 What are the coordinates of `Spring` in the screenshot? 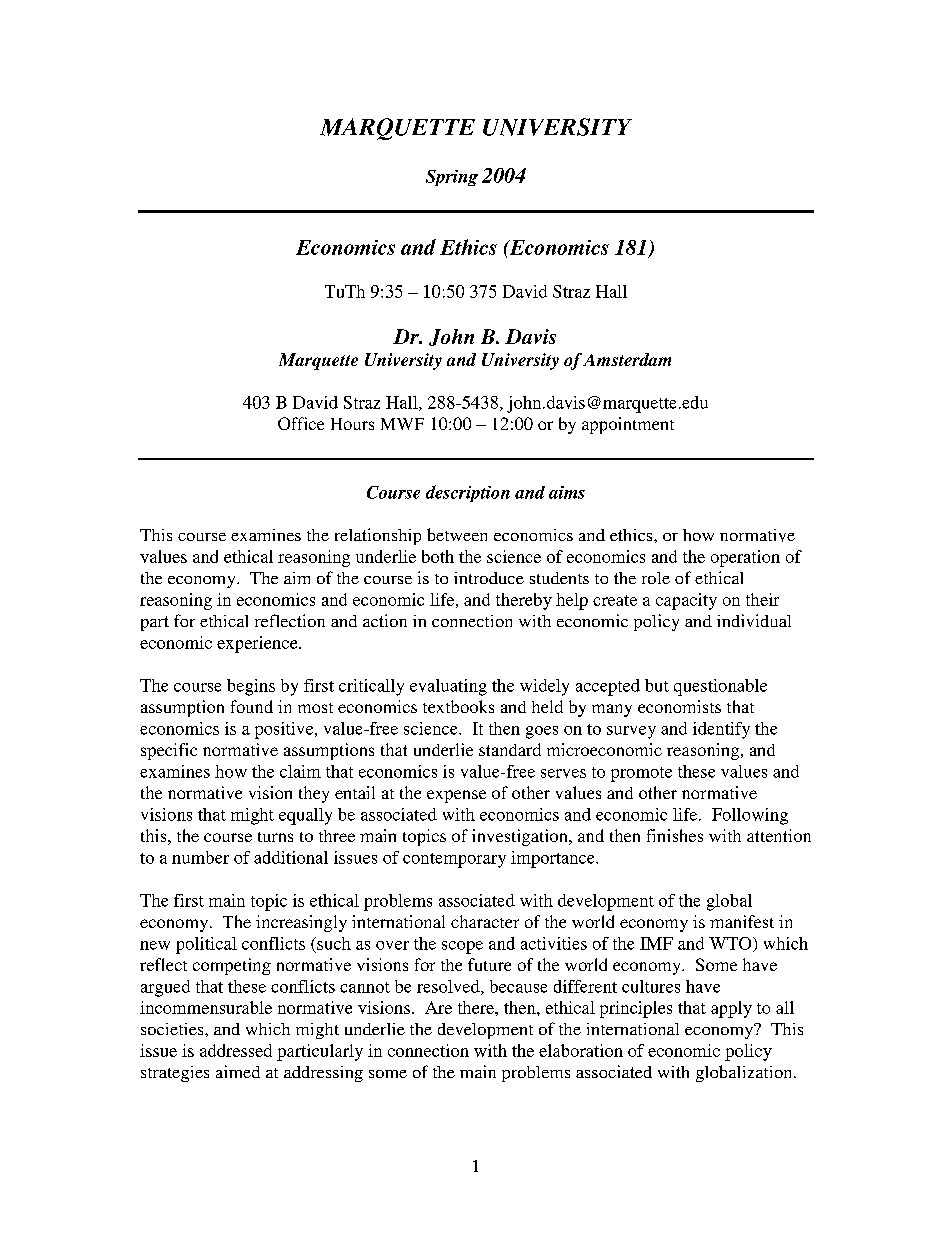 It's located at (452, 178).
